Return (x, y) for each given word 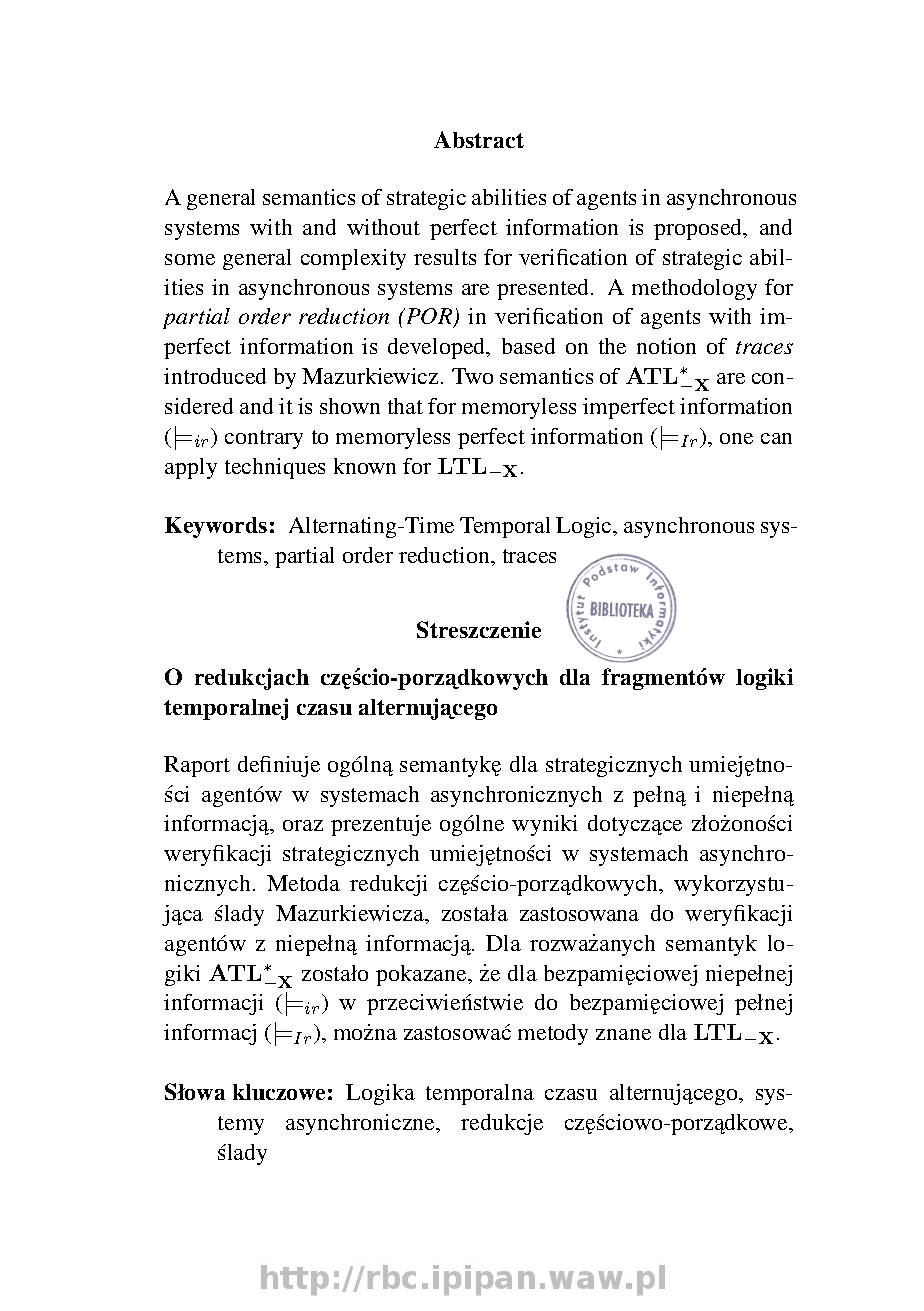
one (736, 438)
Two (472, 376)
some (190, 259)
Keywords (216, 527)
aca (187, 917)
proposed (699, 229)
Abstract (479, 139)
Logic (585, 527)
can (776, 438)
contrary (264, 439)
